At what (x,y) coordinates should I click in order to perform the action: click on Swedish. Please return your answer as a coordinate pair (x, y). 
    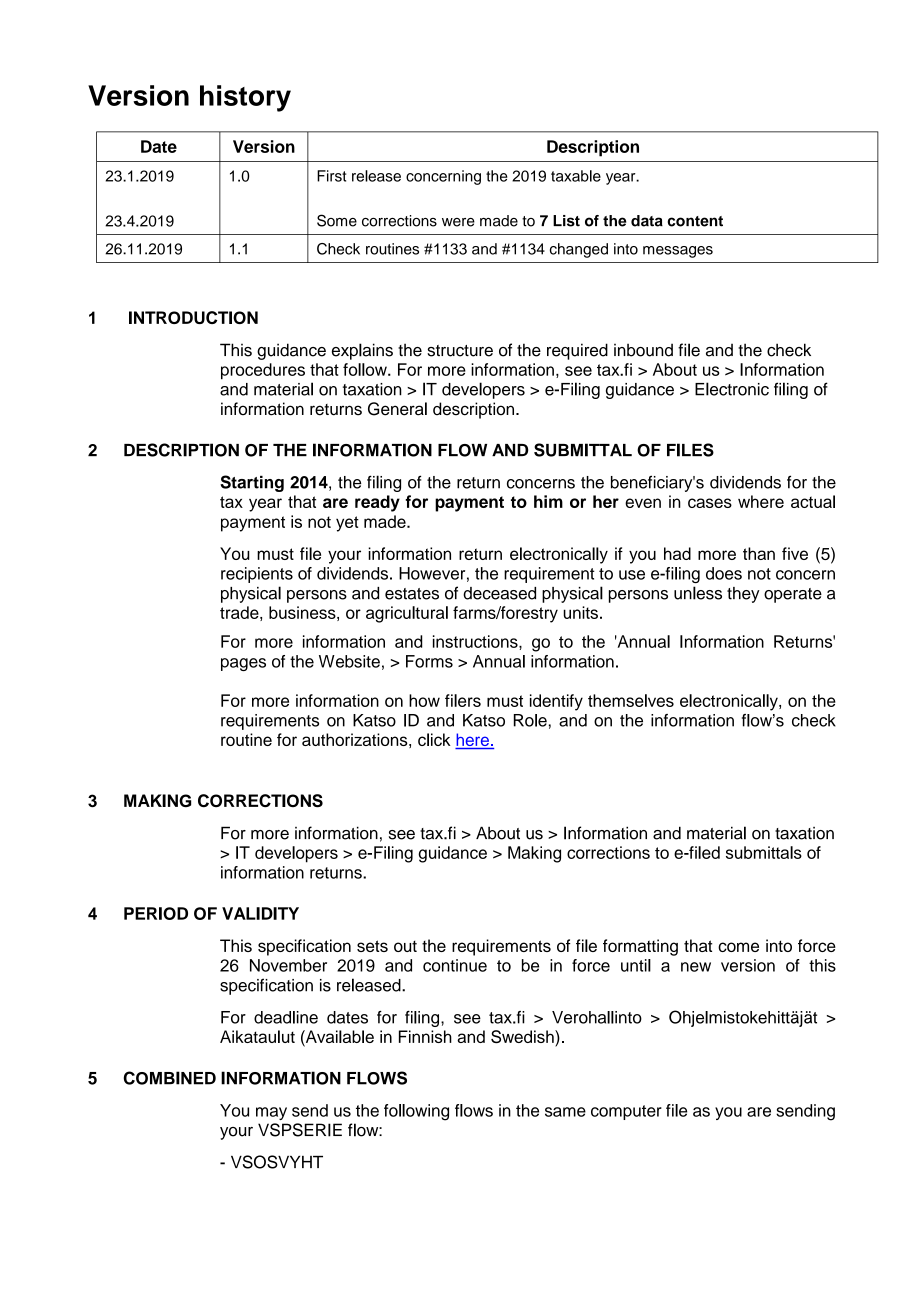
    Looking at the image, I should click on (523, 1038).
